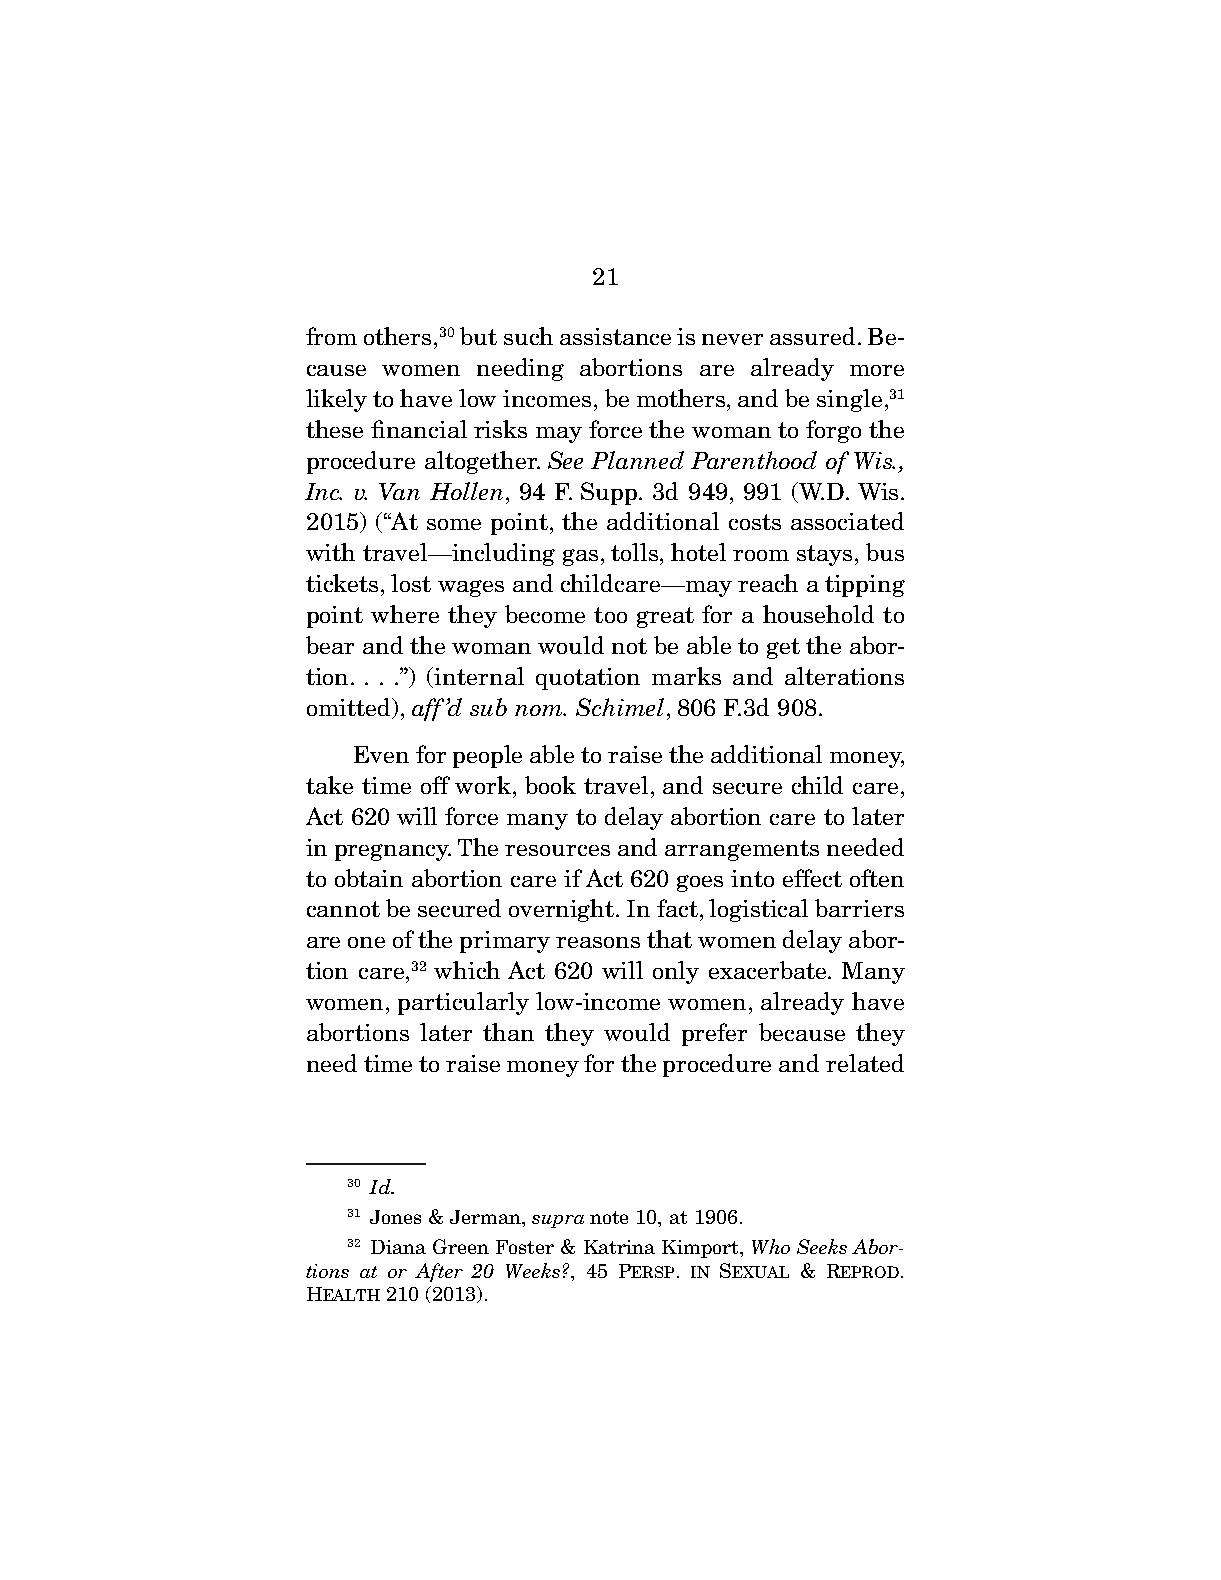  Describe the element at coordinates (398, 1247) in the screenshot. I see `Diana` at that location.
